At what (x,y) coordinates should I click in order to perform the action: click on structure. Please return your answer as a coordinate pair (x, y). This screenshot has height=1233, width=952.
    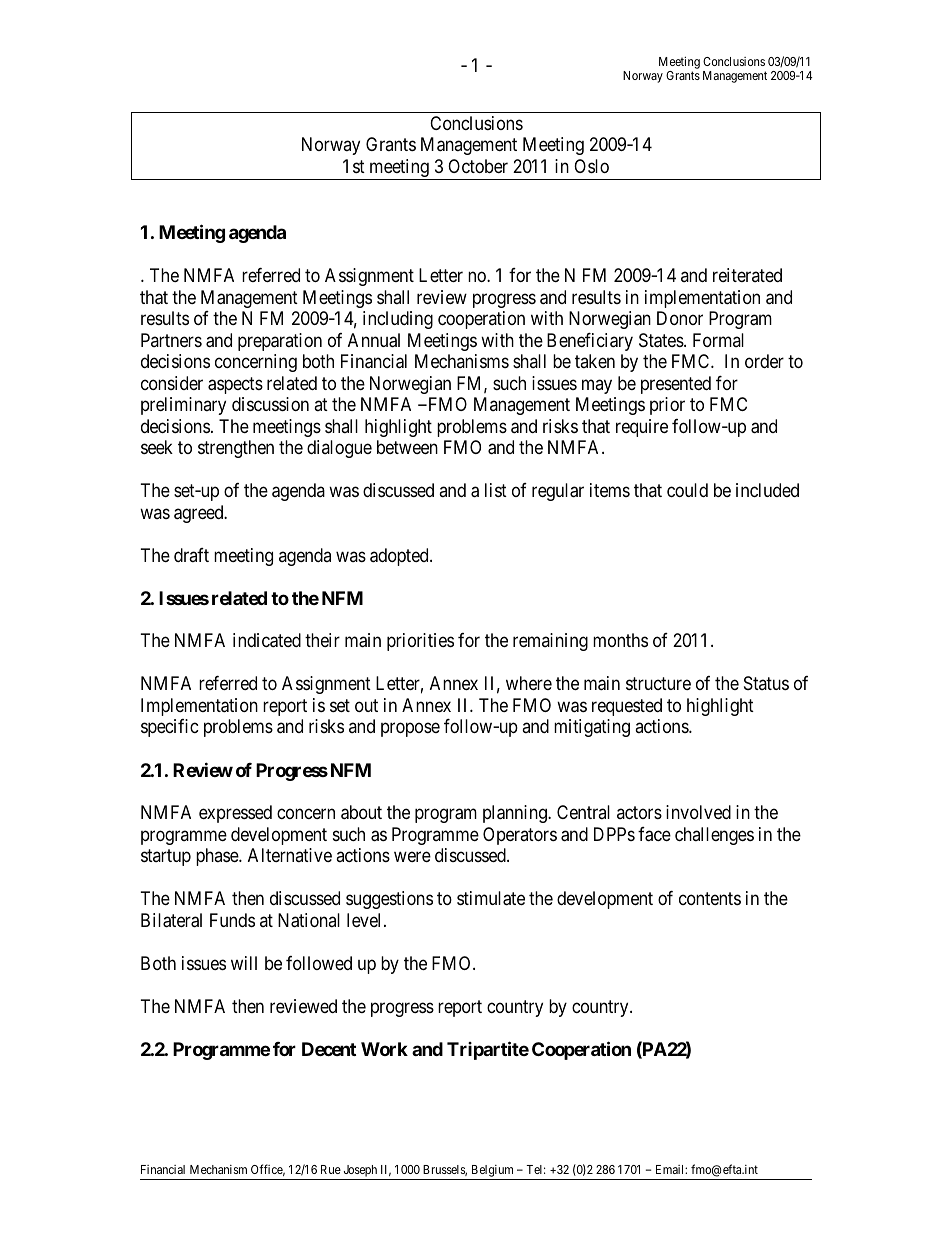
    Looking at the image, I should click on (658, 684).
